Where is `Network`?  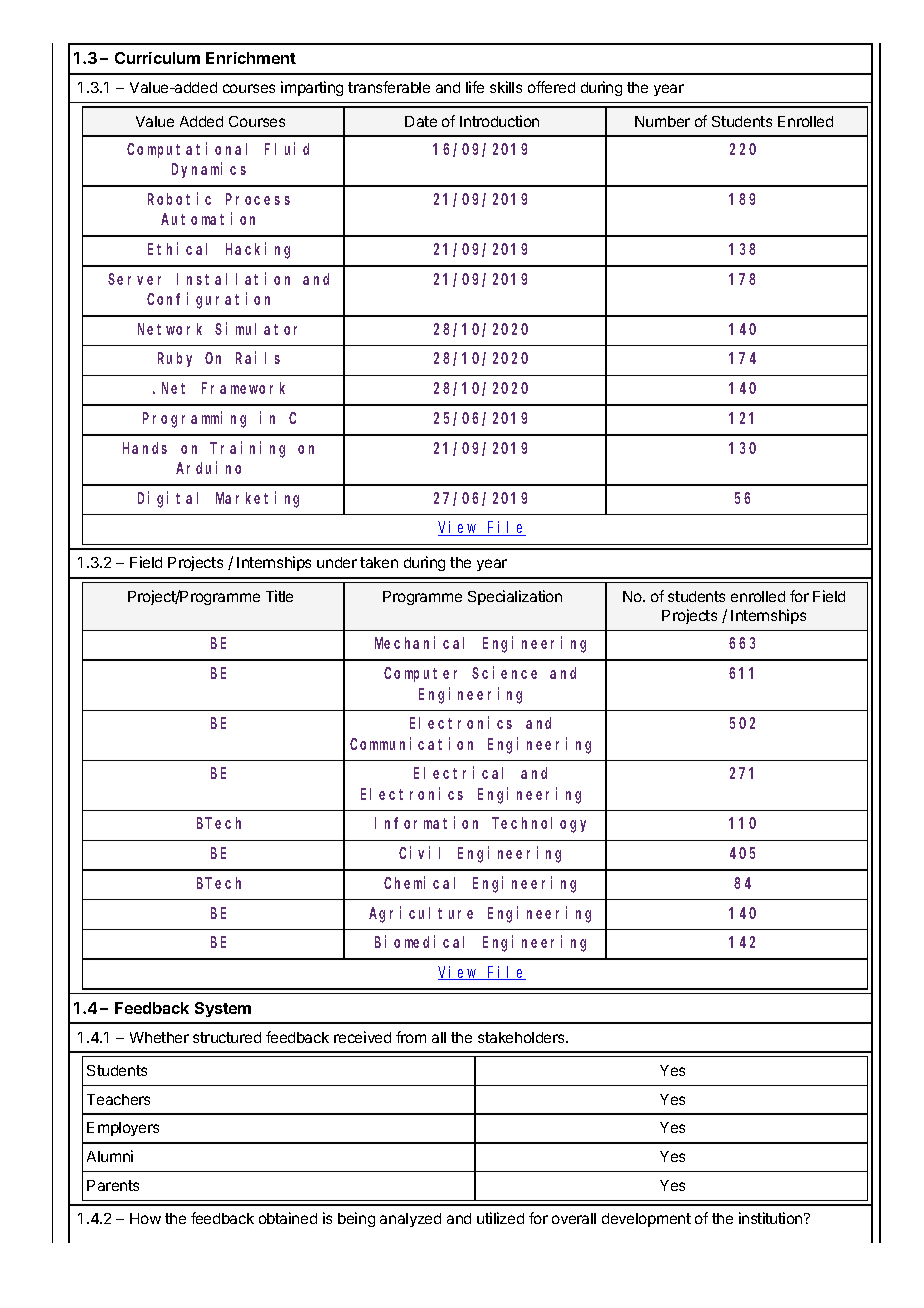
Network is located at coordinates (170, 329).
